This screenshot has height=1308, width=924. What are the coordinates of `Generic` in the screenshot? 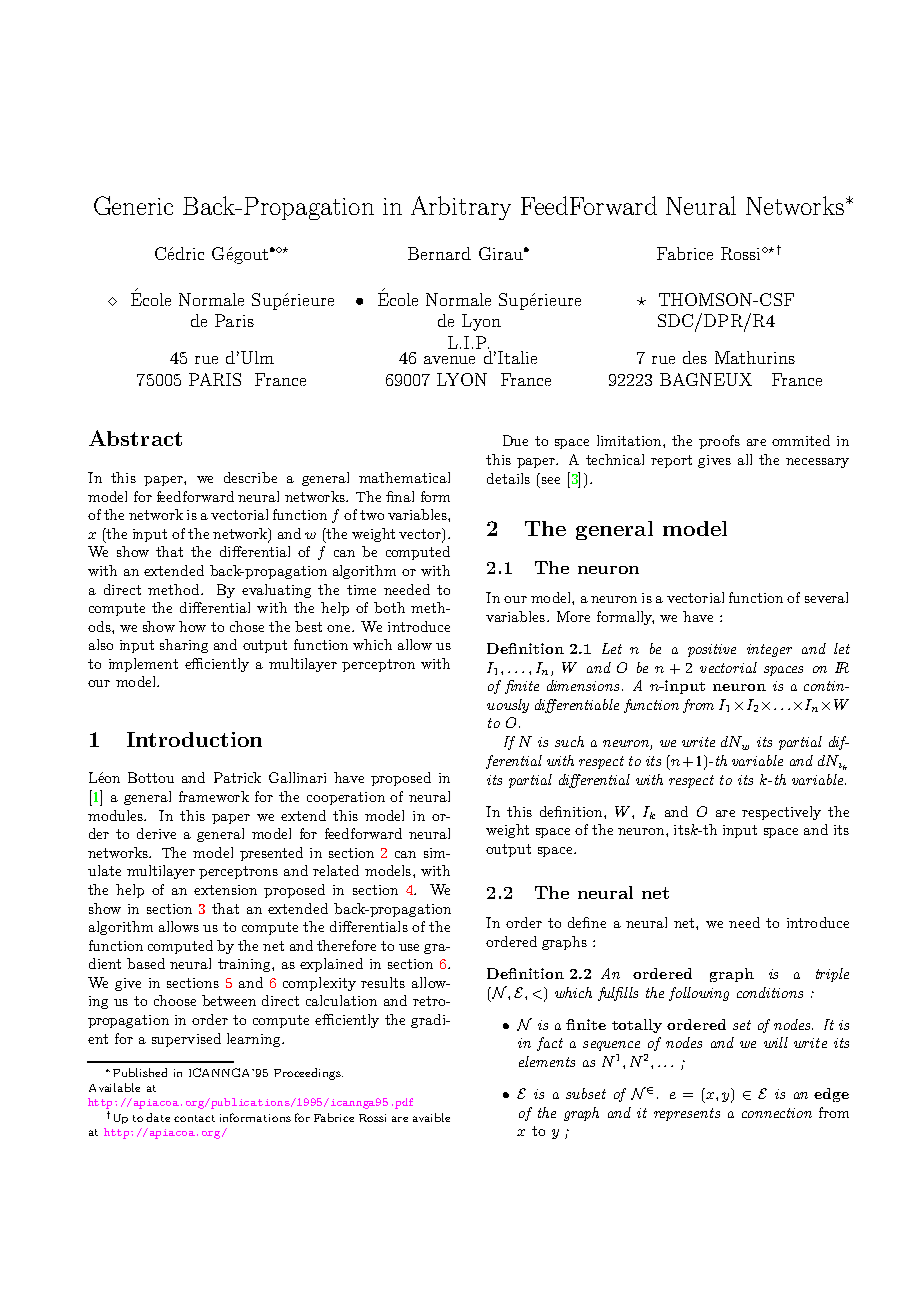 It's located at (133, 205).
